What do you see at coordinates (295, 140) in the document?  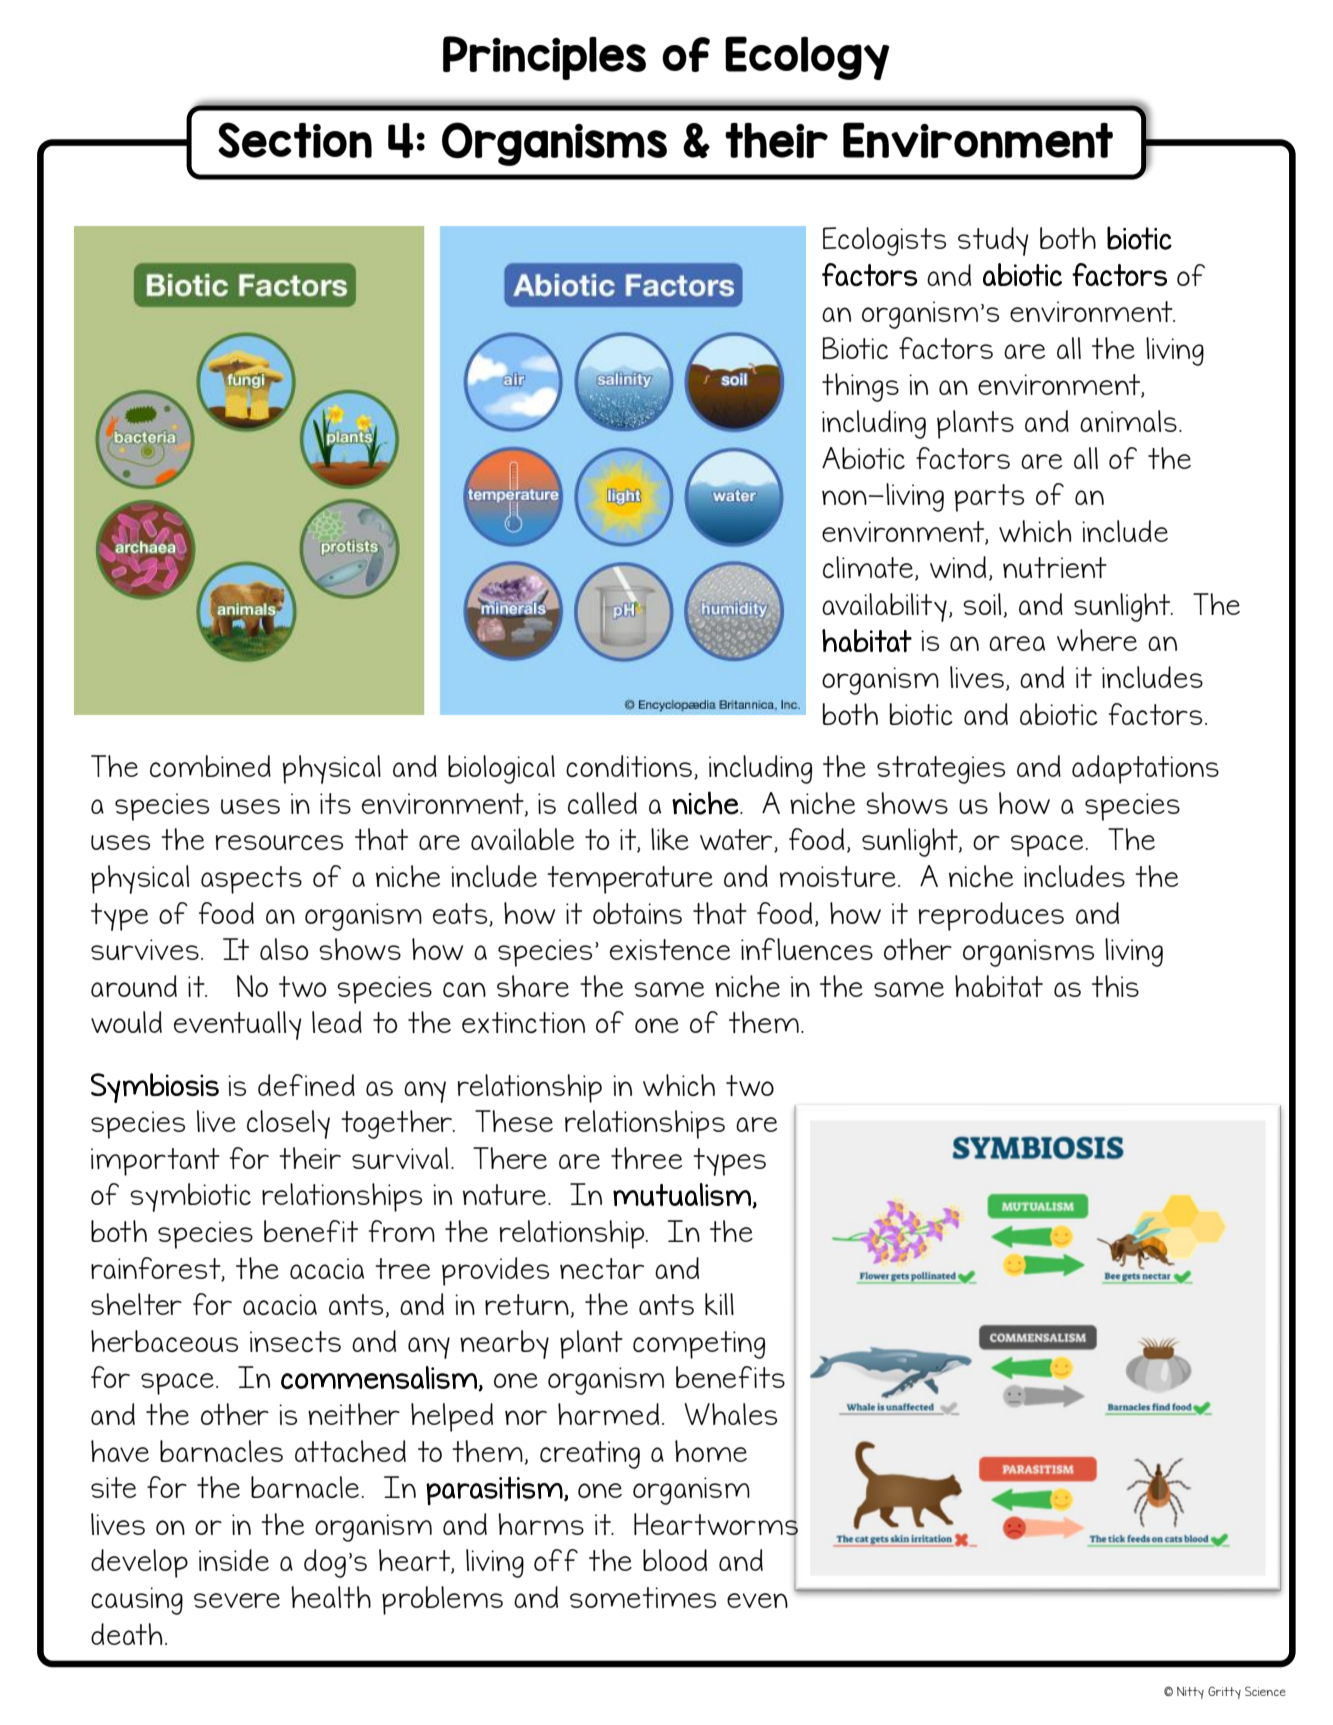 I see `Section` at bounding box center [295, 140].
